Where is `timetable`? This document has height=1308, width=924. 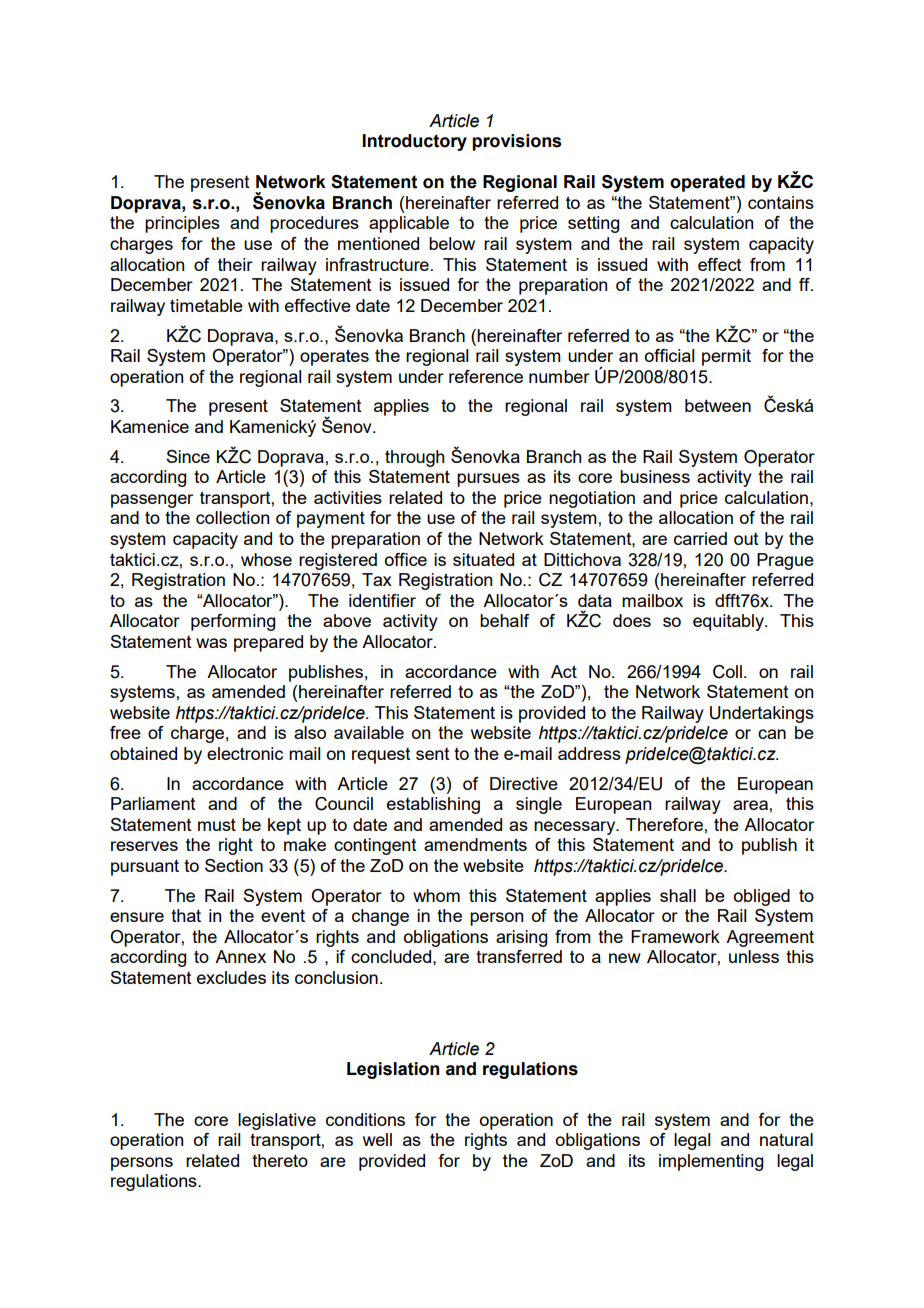 timetable is located at coordinates (206, 305).
